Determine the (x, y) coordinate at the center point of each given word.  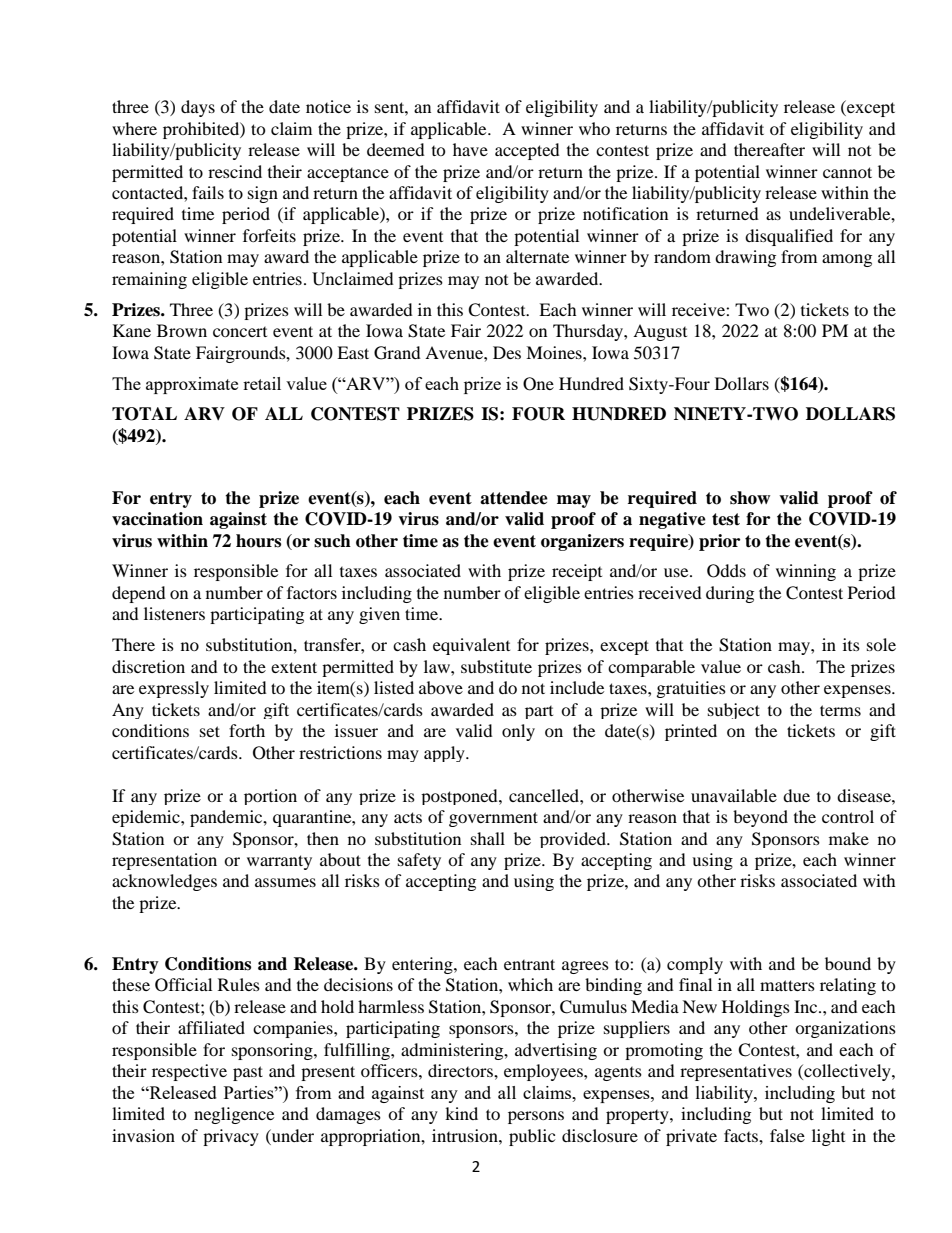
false (787, 1135)
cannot (847, 172)
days (198, 108)
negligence (234, 1115)
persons (536, 1117)
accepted (527, 151)
